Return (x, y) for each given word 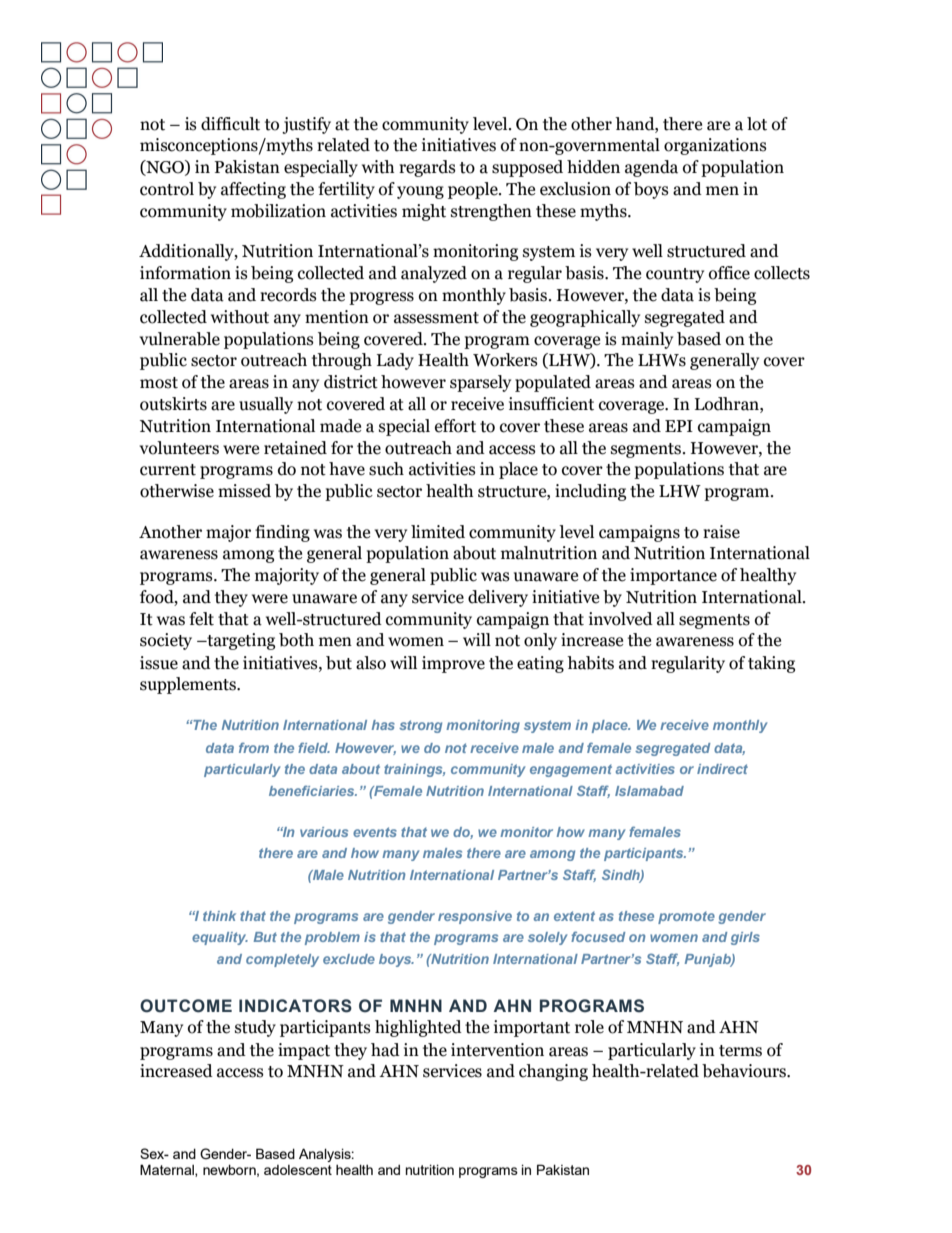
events (375, 832)
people (474, 190)
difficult (230, 124)
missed (244, 491)
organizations (715, 146)
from (254, 747)
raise (721, 532)
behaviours (745, 1071)
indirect (722, 769)
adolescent (298, 1170)
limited (438, 532)
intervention (497, 1050)
